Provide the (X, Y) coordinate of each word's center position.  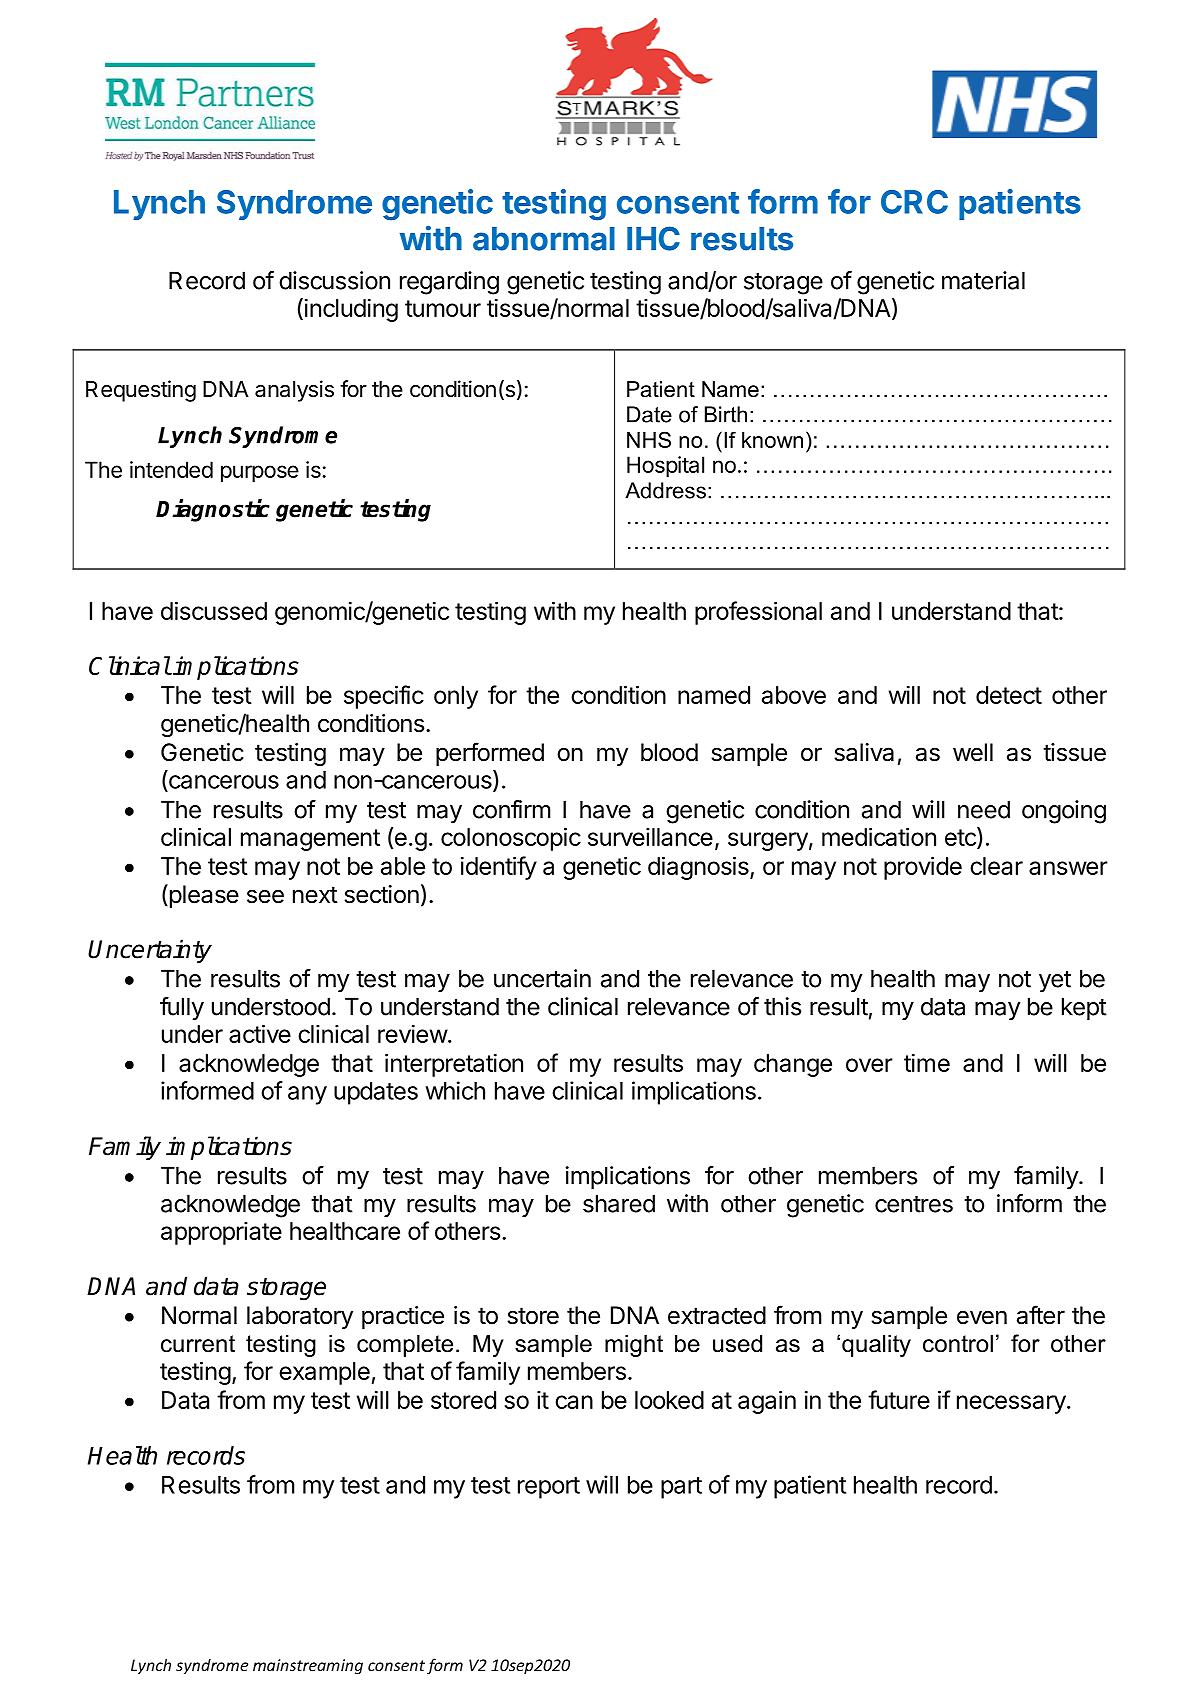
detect (1009, 695)
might (634, 1345)
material (983, 280)
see (265, 896)
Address (665, 490)
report (549, 1488)
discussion (334, 280)
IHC (653, 238)
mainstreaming (308, 1666)
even (982, 1317)
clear (996, 866)
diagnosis (699, 868)
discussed (214, 610)
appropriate (221, 1233)
